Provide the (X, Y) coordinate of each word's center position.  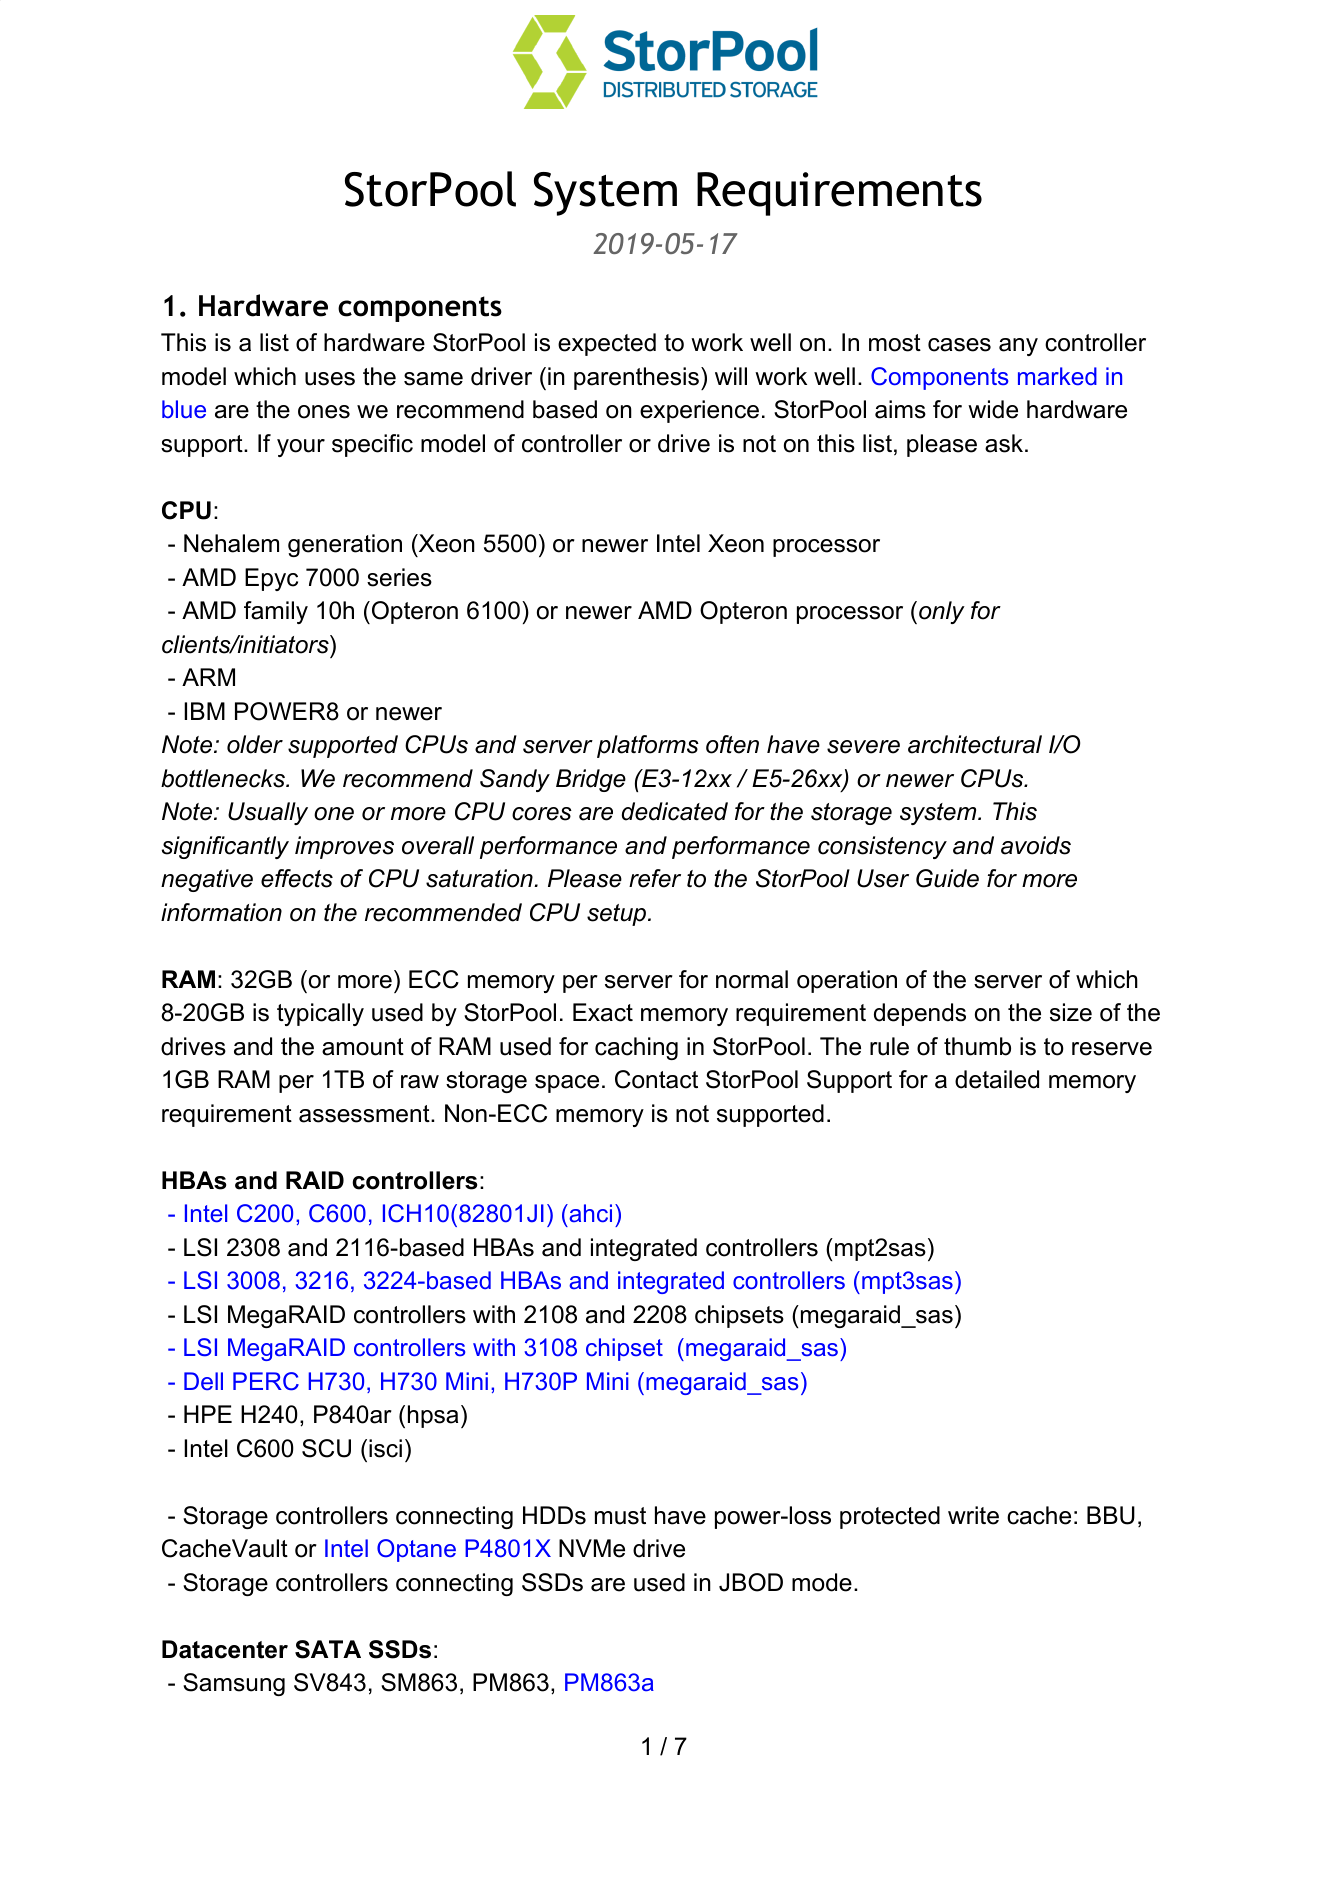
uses (330, 379)
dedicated (675, 811)
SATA (328, 1649)
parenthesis (636, 378)
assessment (365, 1114)
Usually (268, 813)
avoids (1036, 845)
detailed (997, 1079)
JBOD (751, 1582)
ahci (589, 1213)
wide (993, 409)
